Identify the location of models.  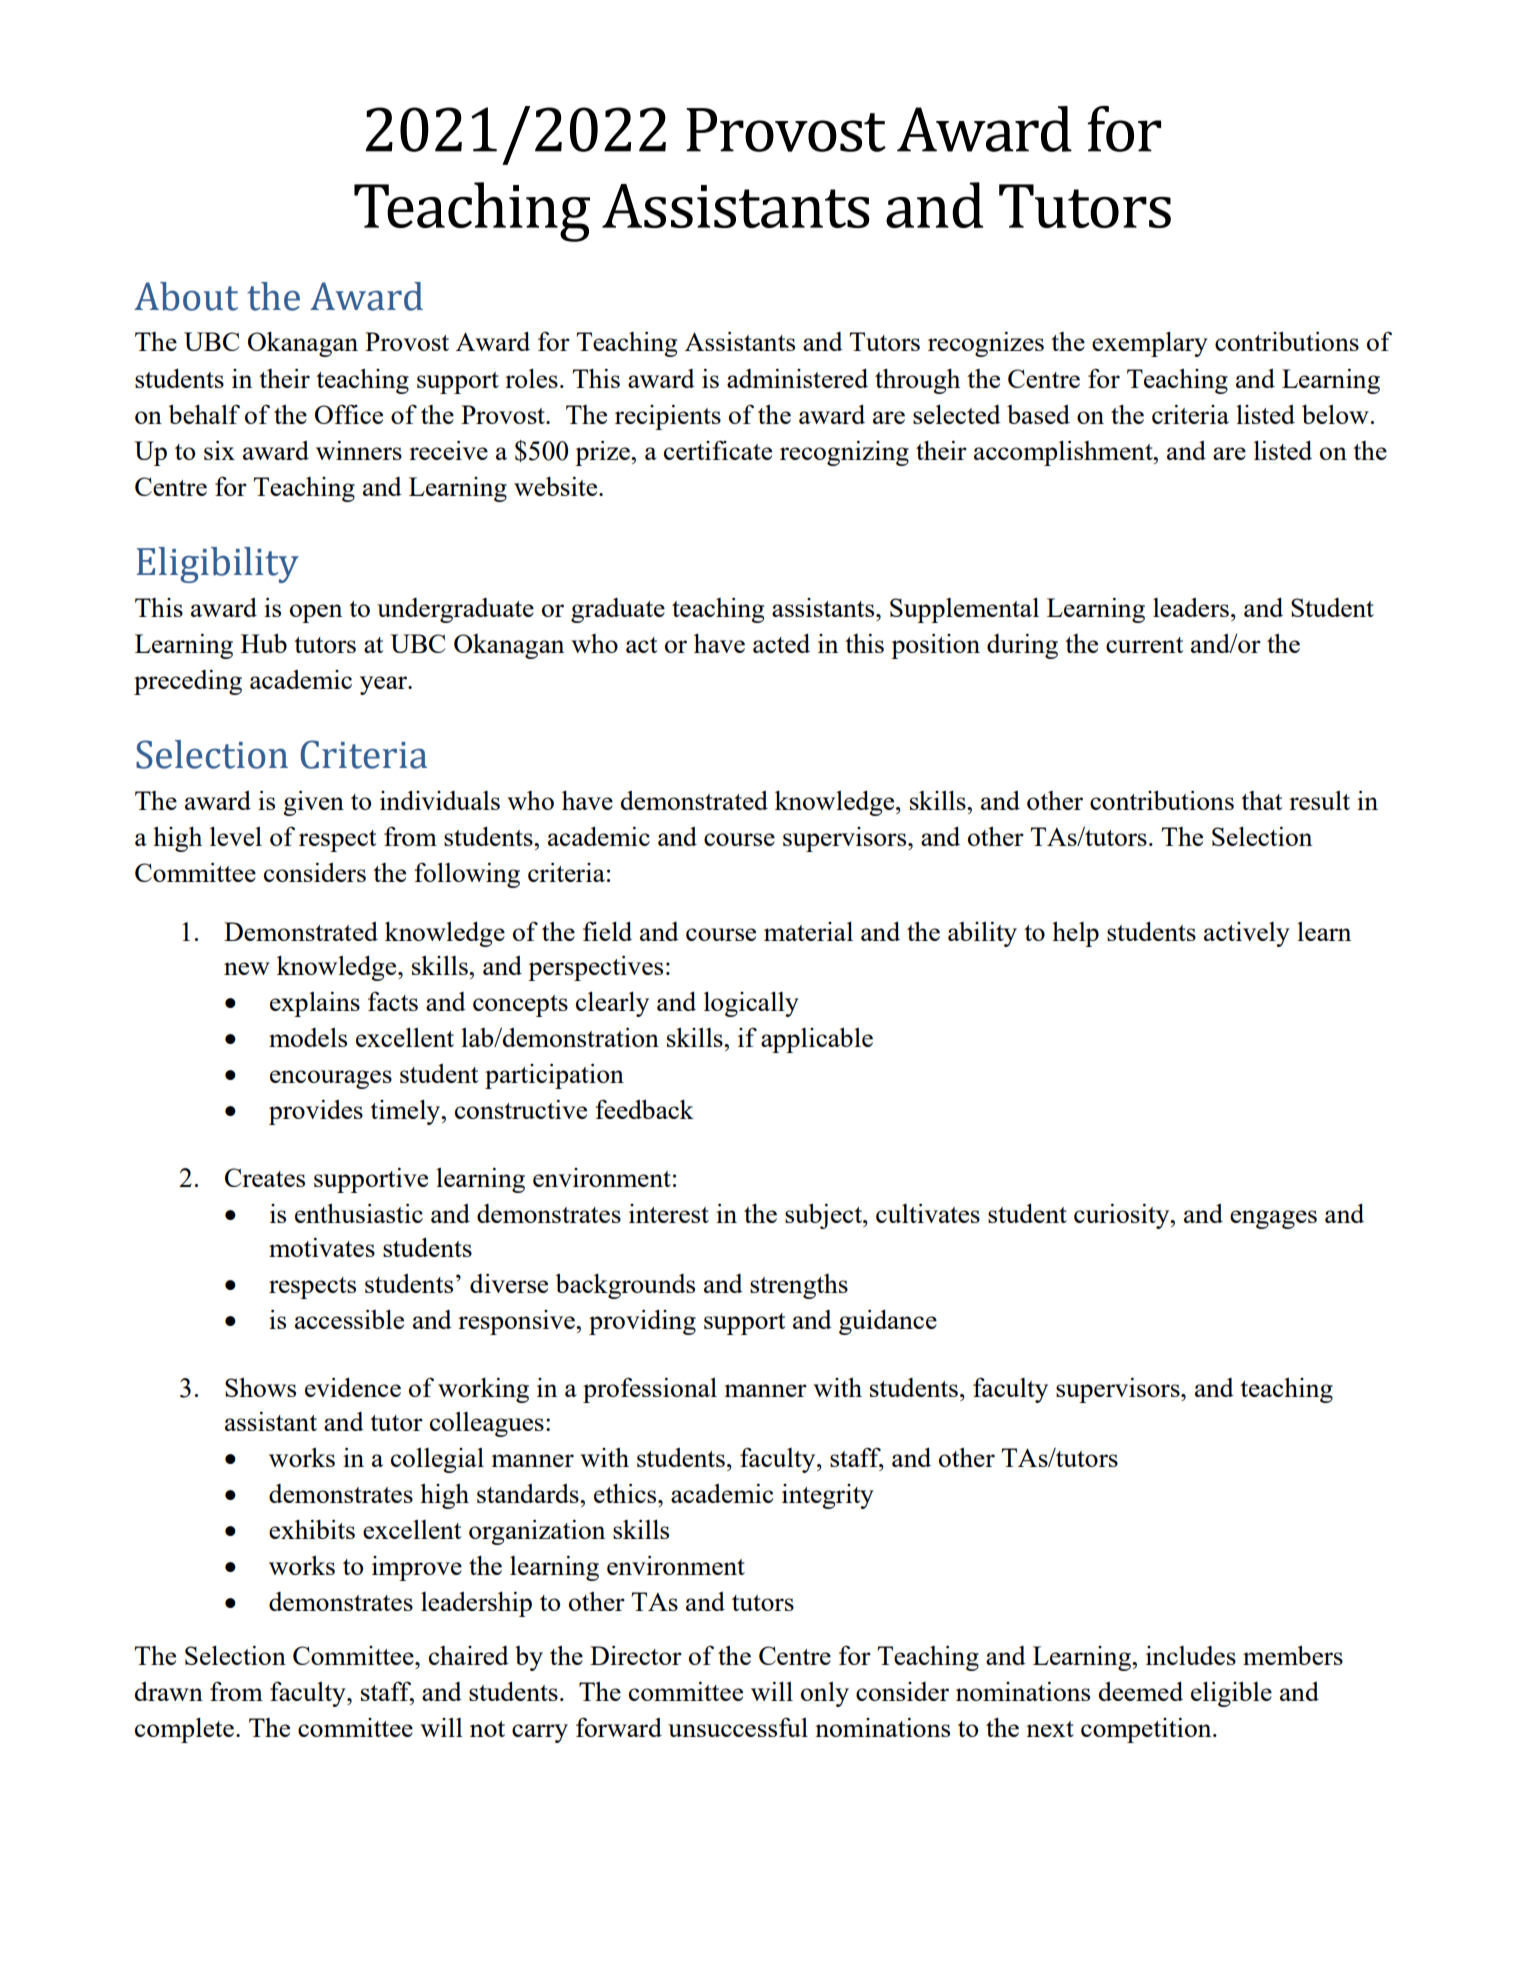
(308, 1037).
